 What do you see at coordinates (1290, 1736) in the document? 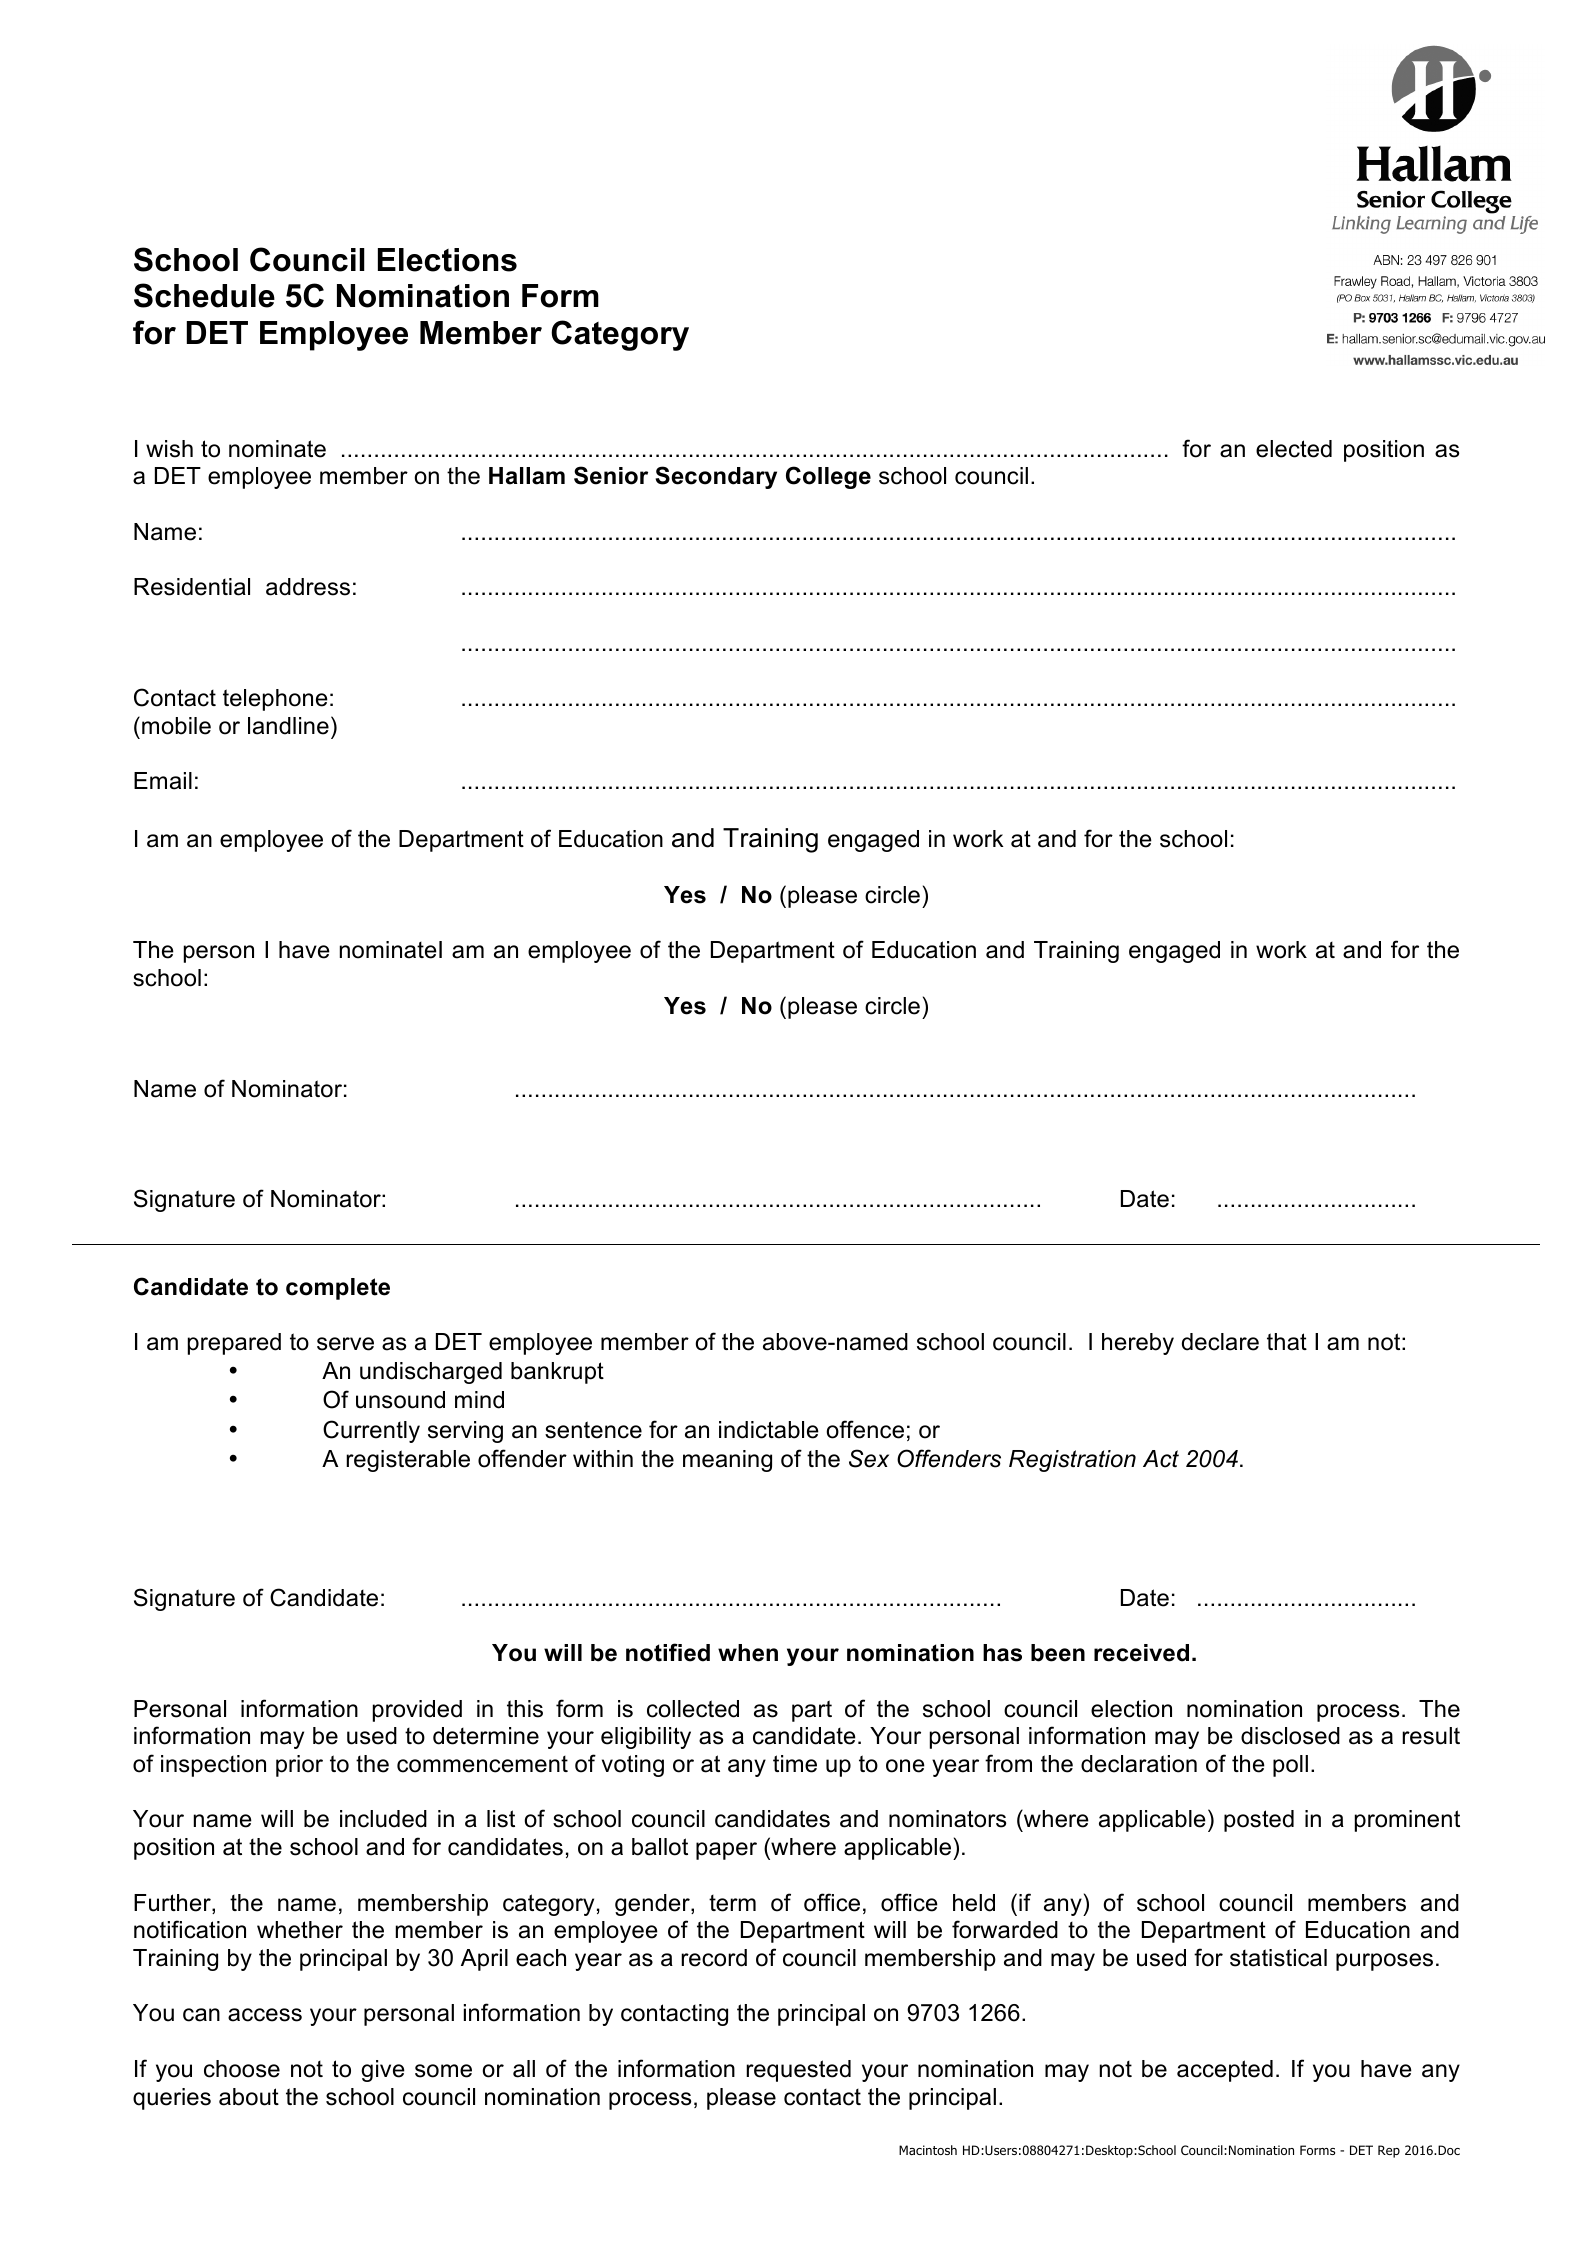
I see `disclosed` at bounding box center [1290, 1736].
